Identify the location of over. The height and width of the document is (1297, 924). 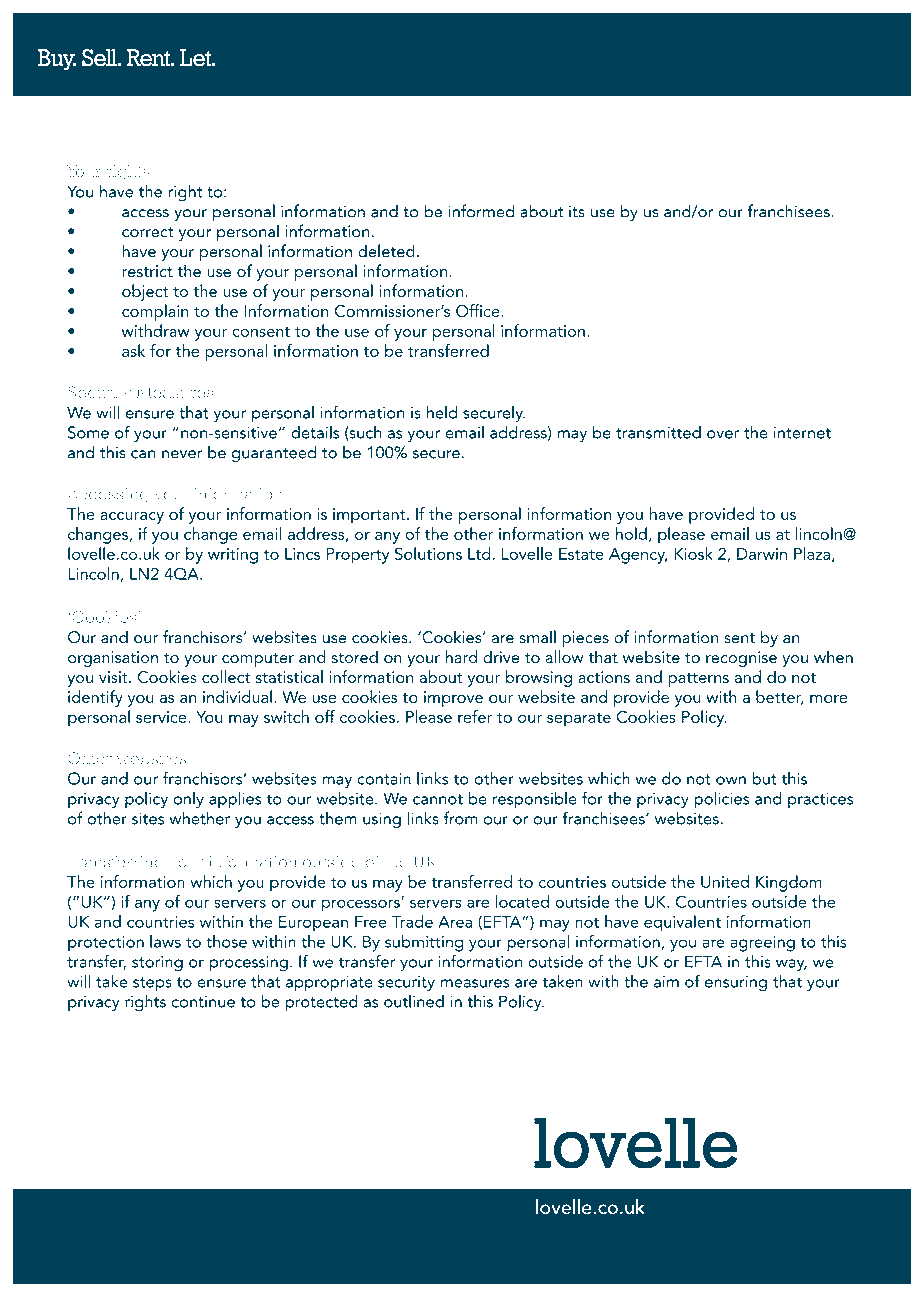
(723, 434).
